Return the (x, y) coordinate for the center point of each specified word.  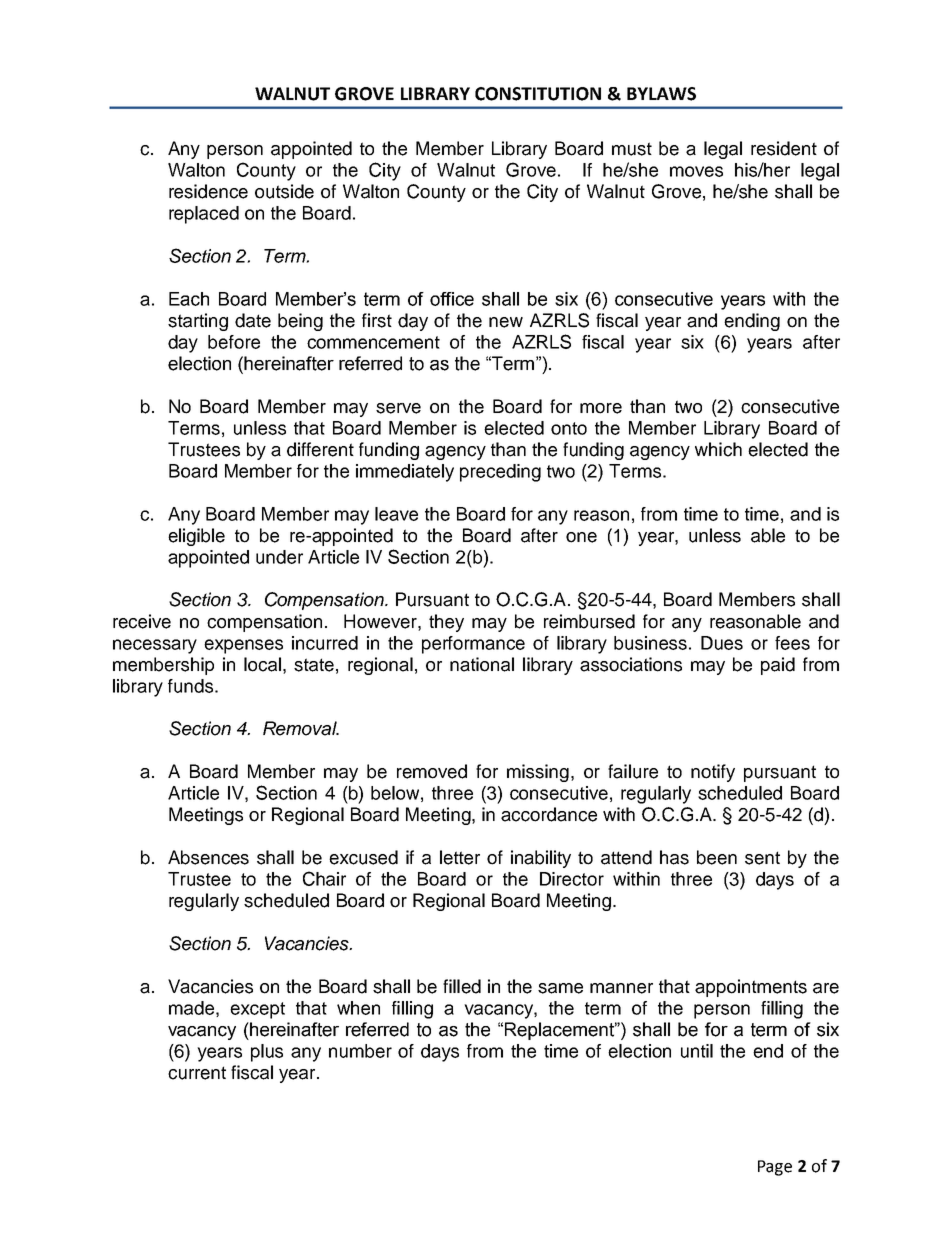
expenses (243, 646)
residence (208, 191)
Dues (722, 643)
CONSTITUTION (538, 94)
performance (473, 645)
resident (784, 148)
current (197, 1073)
